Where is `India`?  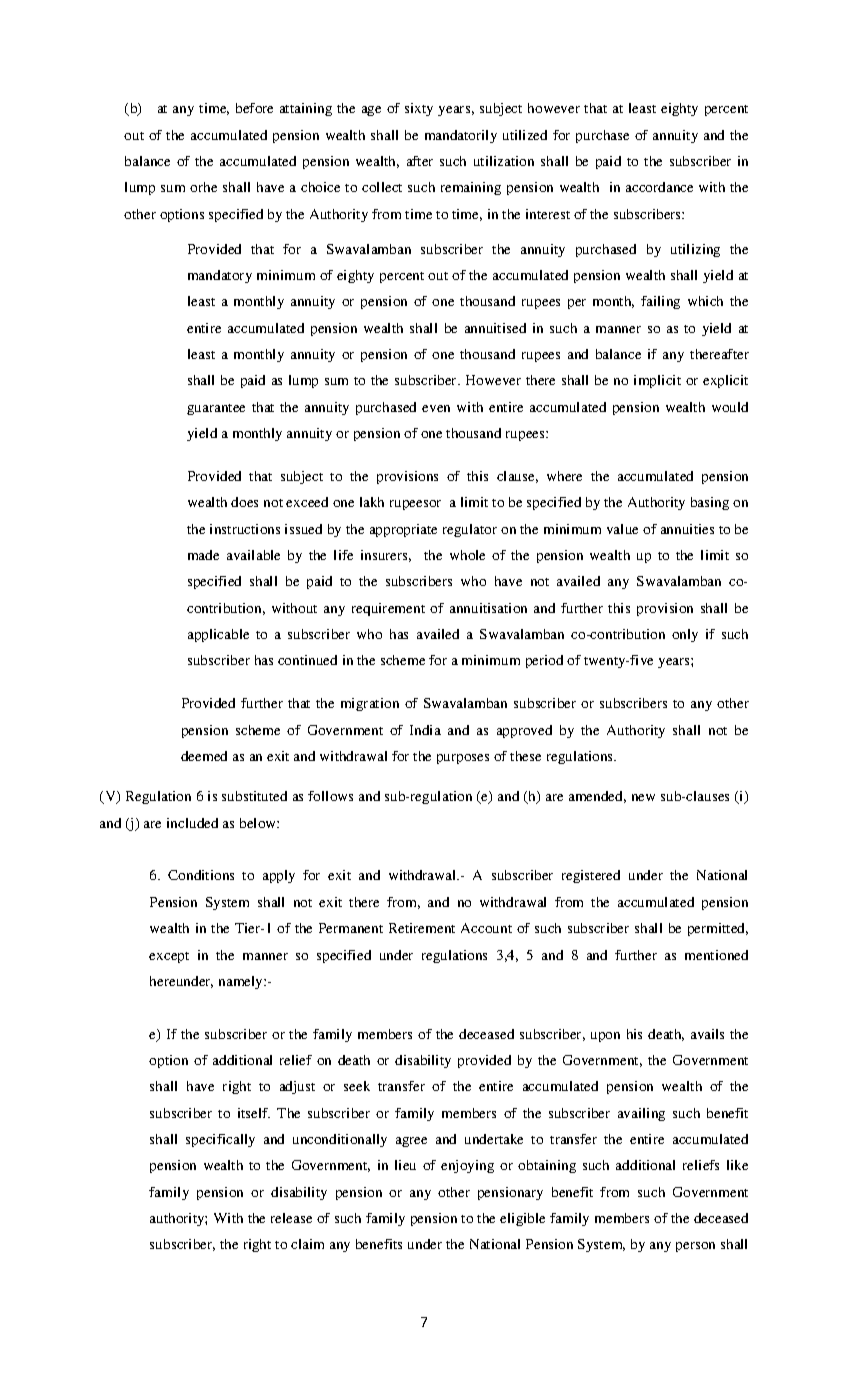 India is located at coordinates (425, 730).
